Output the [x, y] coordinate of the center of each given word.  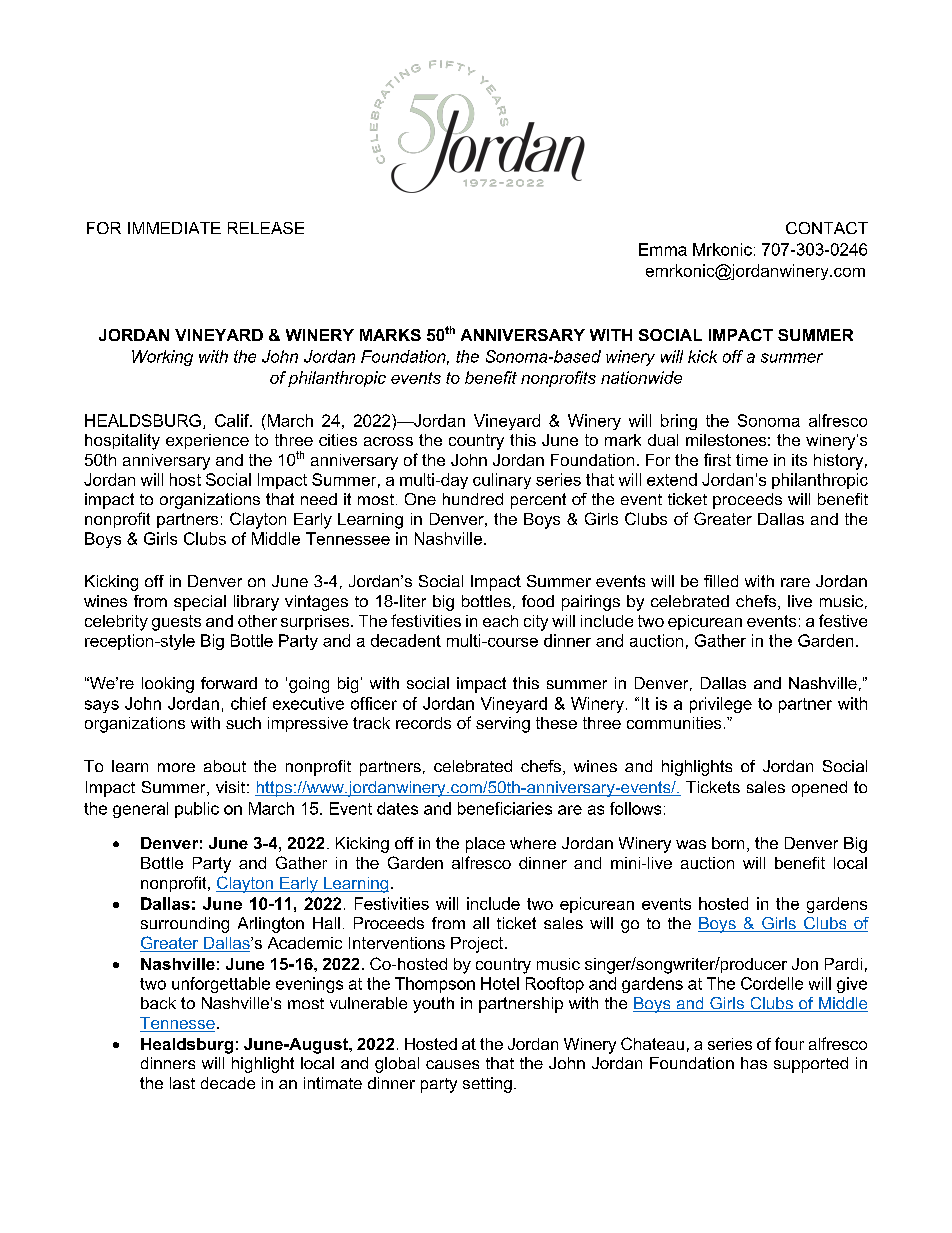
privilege [721, 705]
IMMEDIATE [174, 228]
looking [168, 685]
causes [452, 1064]
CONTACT [827, 228]
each [500, 621]
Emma [663, 249]
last [182, 1083]
